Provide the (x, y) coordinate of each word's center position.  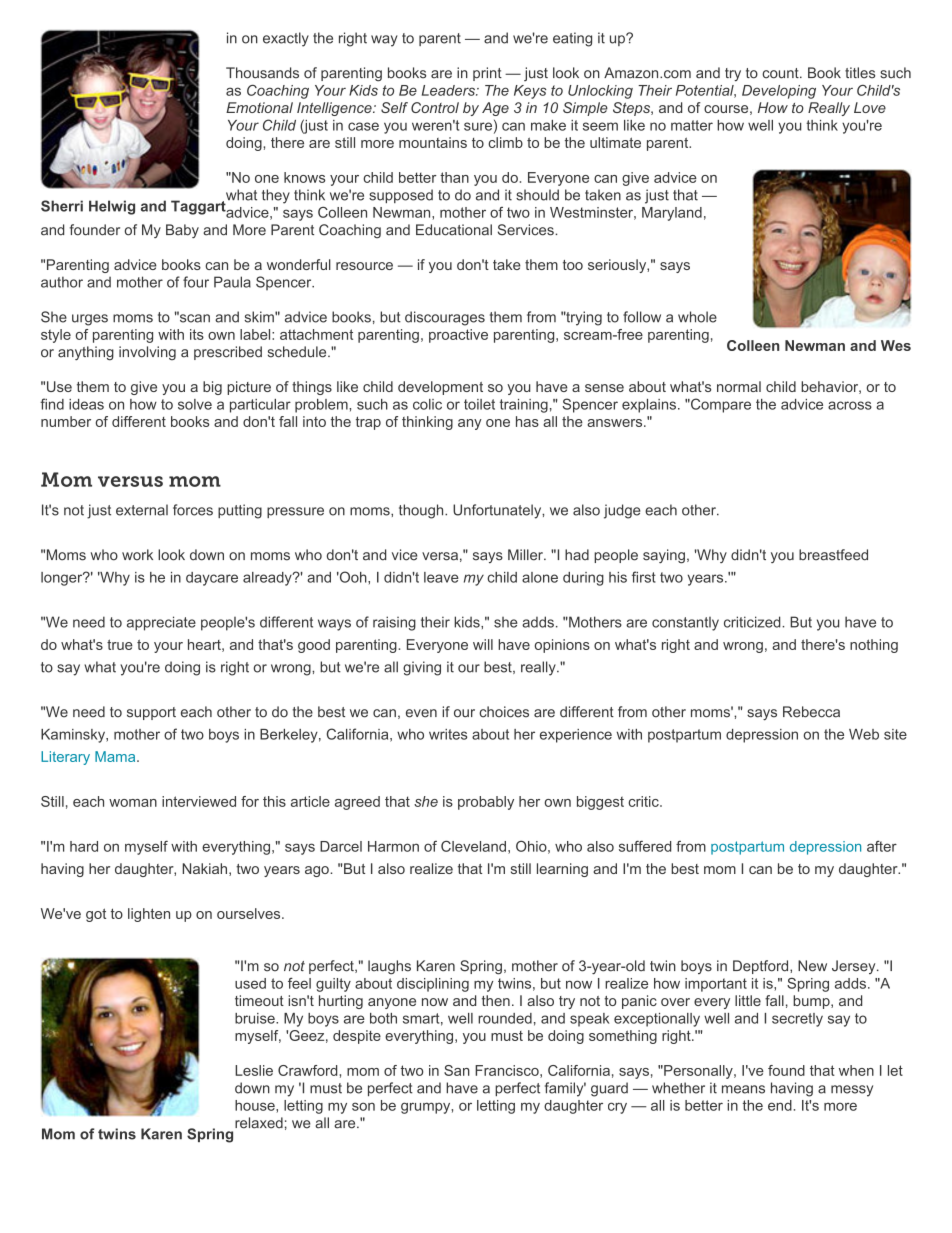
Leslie (254, 1070)
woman (133, 803)
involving (147, 353)
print (487, 74)
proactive (458, 336)
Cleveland (473, 846)
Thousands (262, 73)
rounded (505, 1018)
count (781, 73)
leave (441, 577)
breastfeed (833, 555)
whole (697, 317)
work (137, 555)
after (882, 846)
